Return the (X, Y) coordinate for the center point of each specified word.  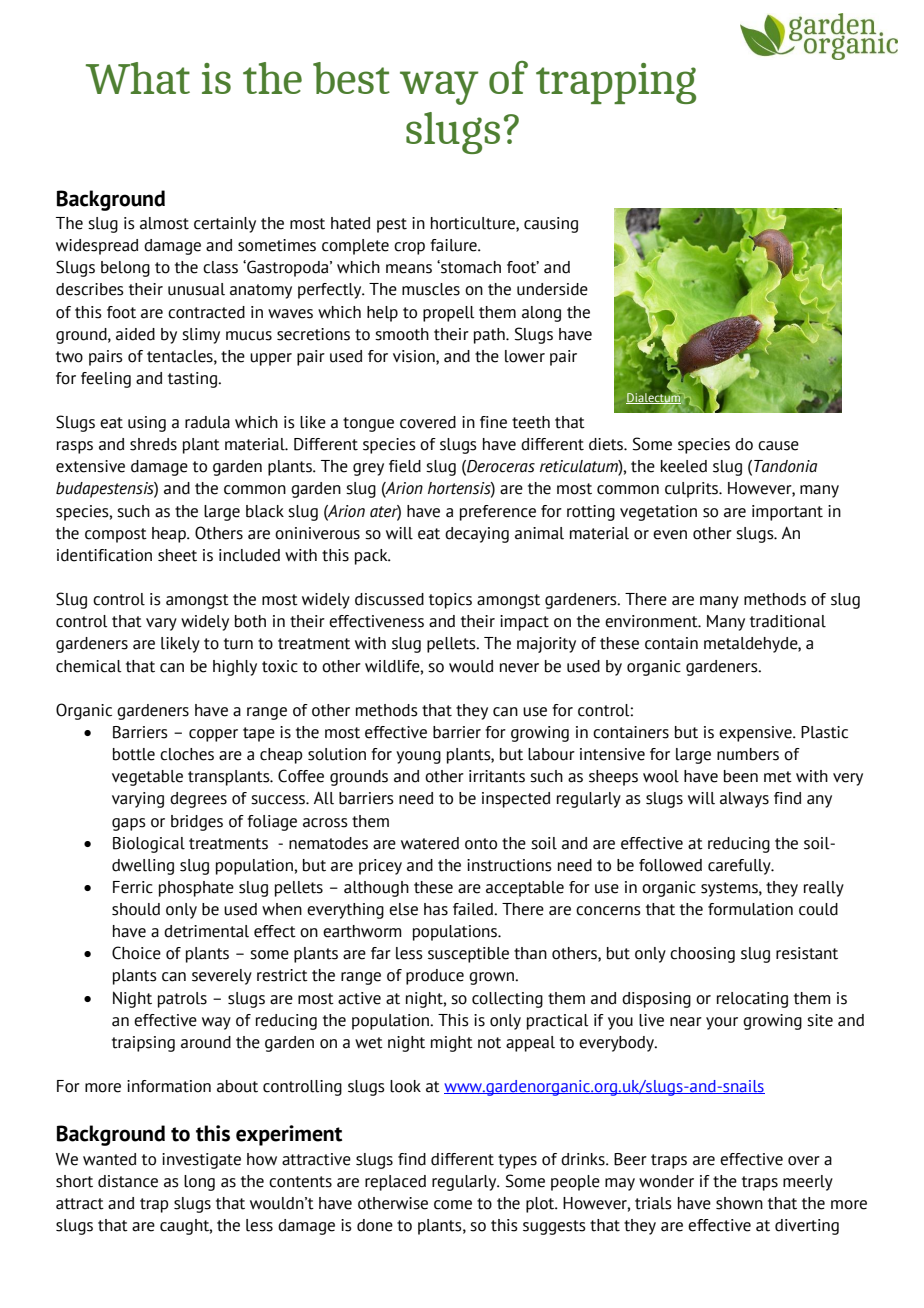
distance (128, 1181)
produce (435, 977)
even (670, 535)
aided (135, 334)
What (138, 78)
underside (552, 289)
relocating (752, 1000)
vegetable (147, 778)
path (490, 336)
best (351, 78)
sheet (177, 555)
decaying (477, 535)
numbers (748, 754)
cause (778, 446)
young (418, 757)
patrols (182, 1000)
